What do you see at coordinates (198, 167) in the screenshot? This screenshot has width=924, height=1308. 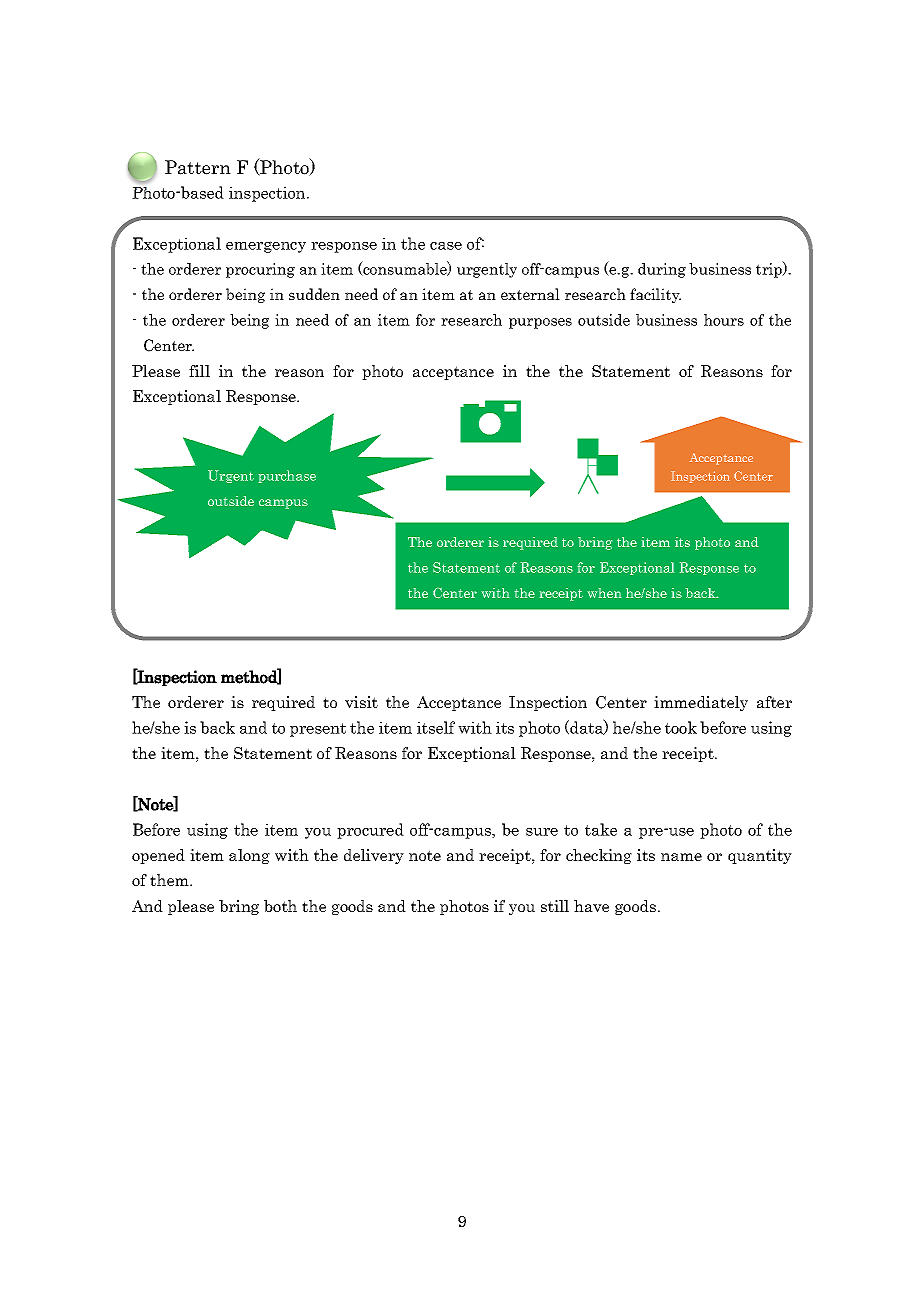 I see `Pattern` at bounding box center [198, 167].
